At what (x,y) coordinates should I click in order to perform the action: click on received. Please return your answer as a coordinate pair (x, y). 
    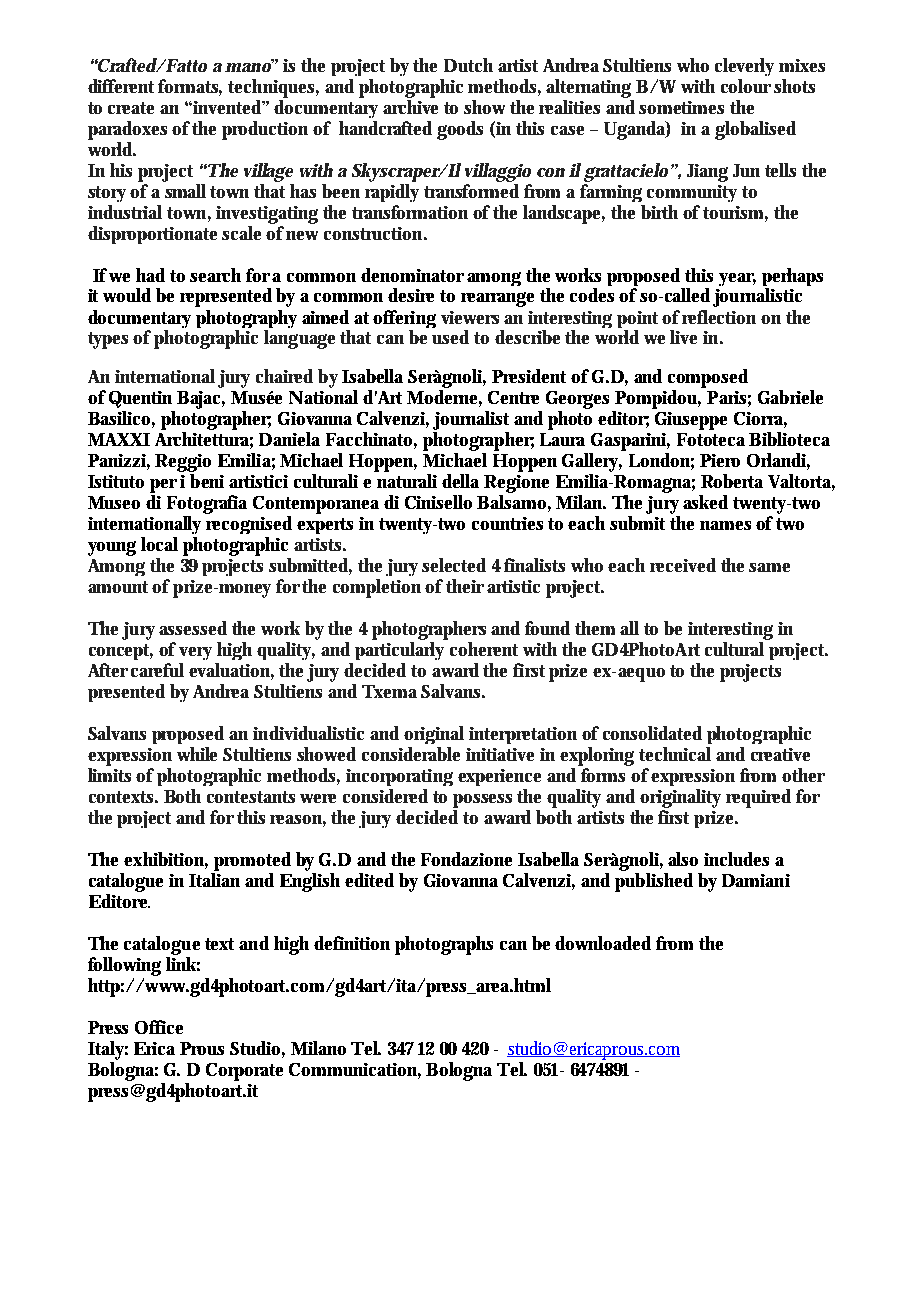
    Looking at the image, I should click on (683, 565).
